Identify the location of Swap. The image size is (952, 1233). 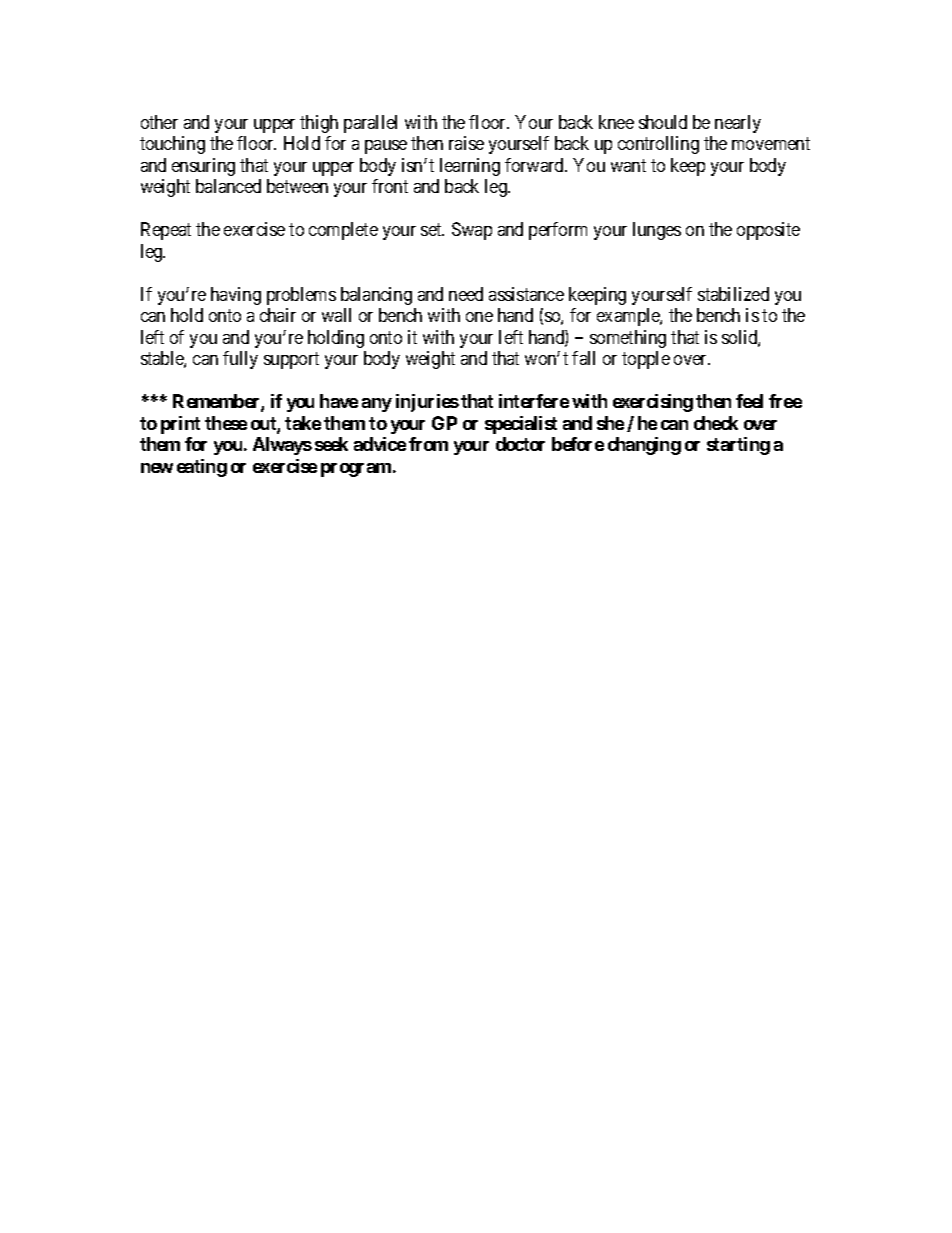
(472, 231).
